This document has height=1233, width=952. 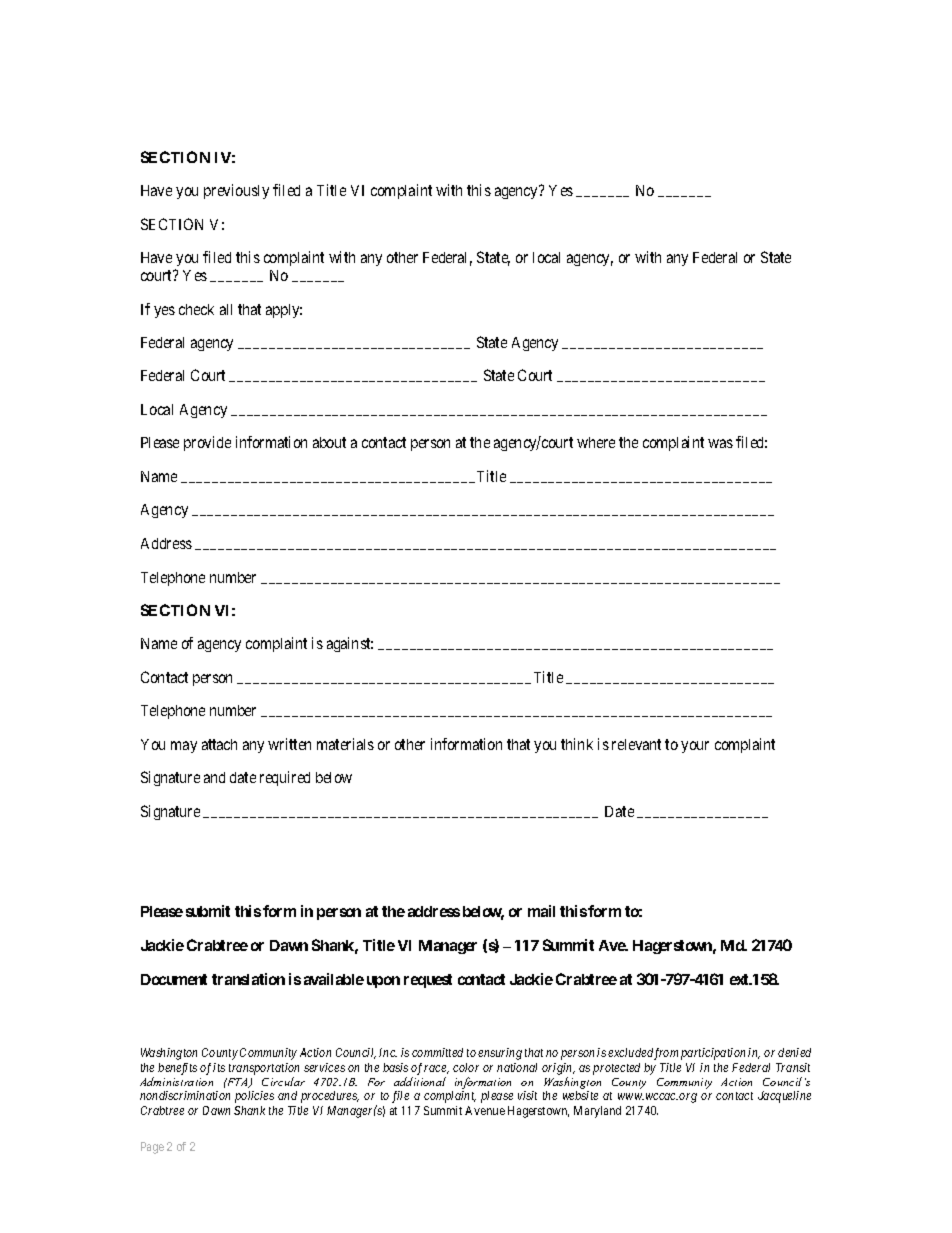 What do you see at coordinates (236, 191) in the document?
I see `previously` at bounding box center [236, 191].
